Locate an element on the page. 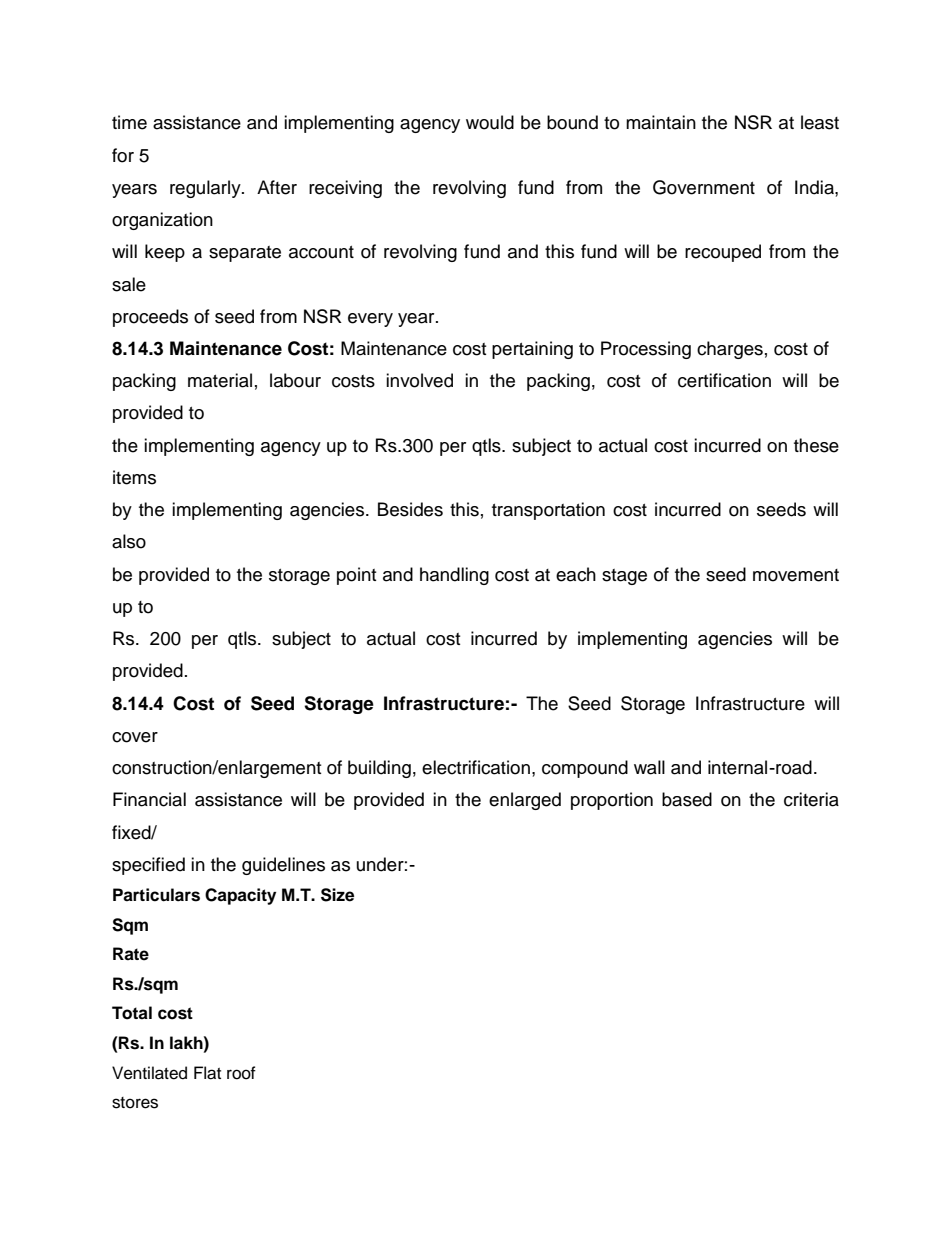 The width and height of the image is (952, 1233). regularly is located at coordinates (206, 189).
